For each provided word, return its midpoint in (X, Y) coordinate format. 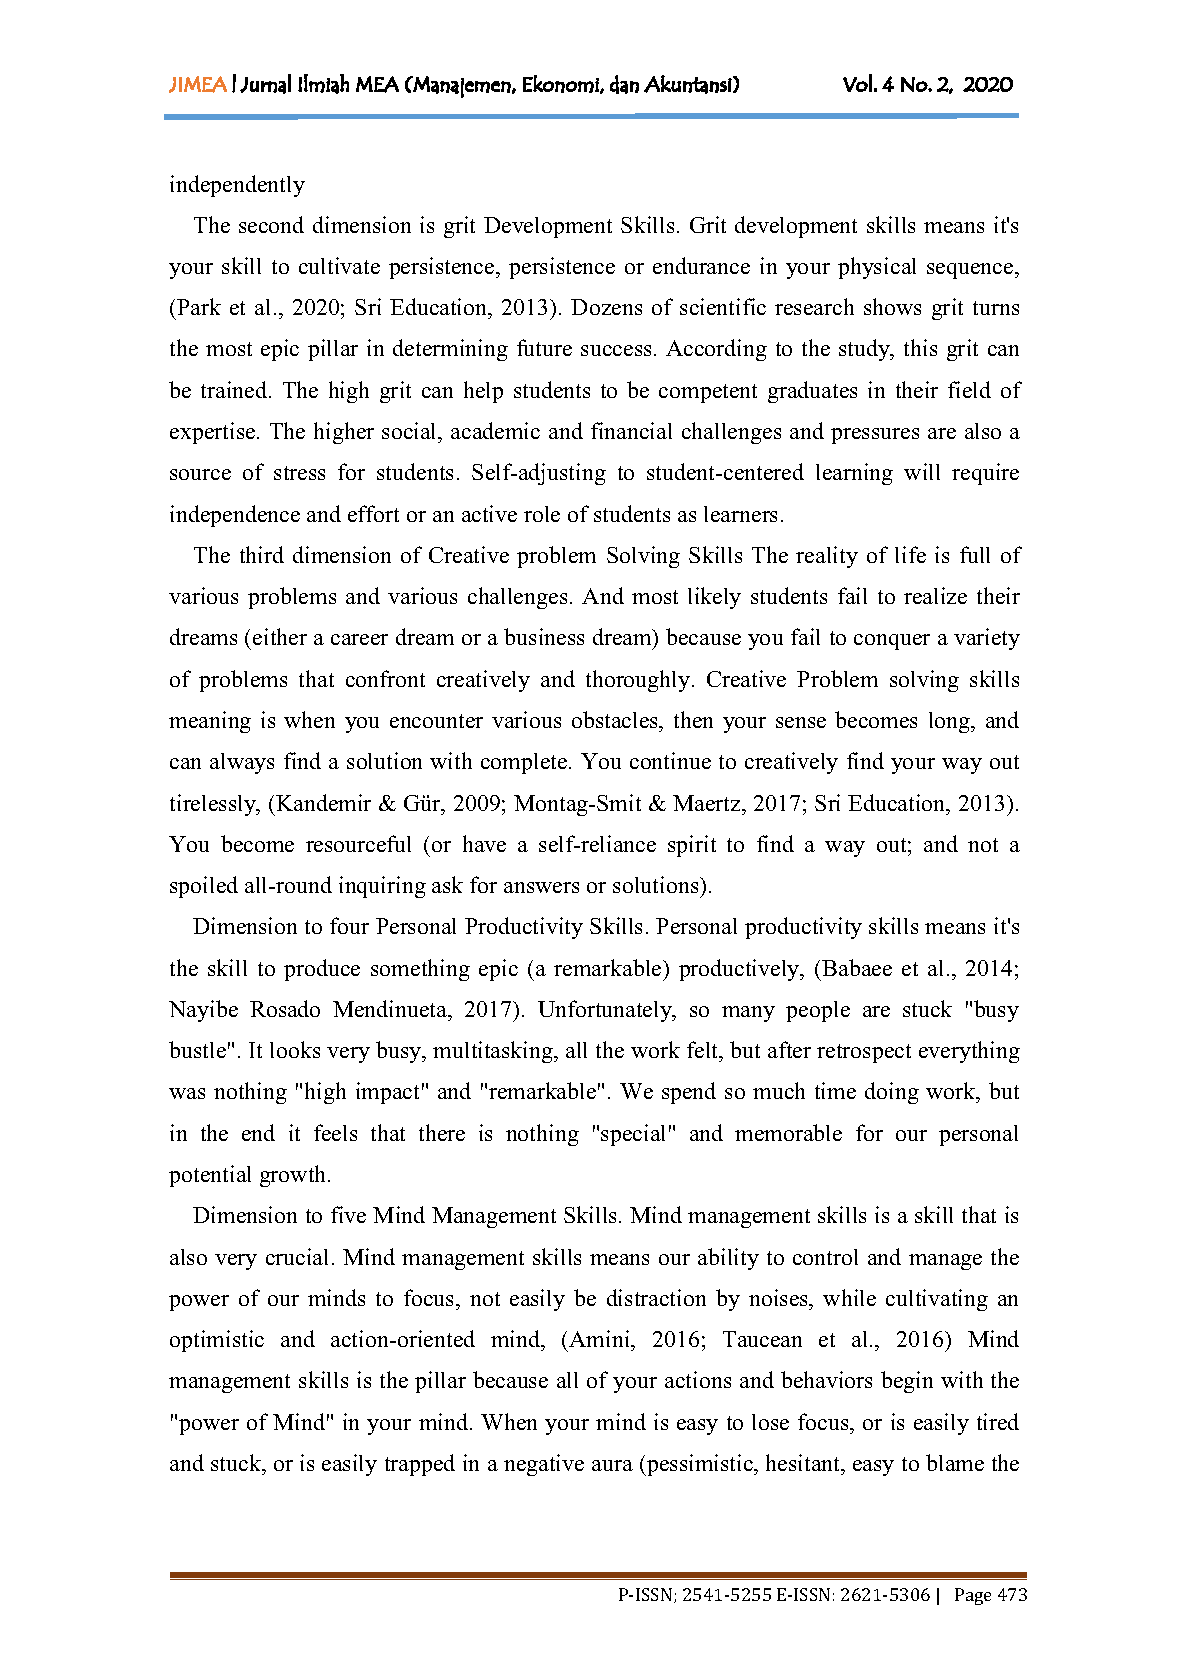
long (951, 722)
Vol (857, 83)
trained (235, 389)
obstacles (616, 719)
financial (631, 430)
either (280, 636)
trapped (420, 1465)
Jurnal (265, 84)
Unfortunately (606, 1011)
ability (728, 1259)
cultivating (937, 1300)
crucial (297, 1256)
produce (322, 970)
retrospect (864, 1053)
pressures (875, 436)
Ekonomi (562, 84)
